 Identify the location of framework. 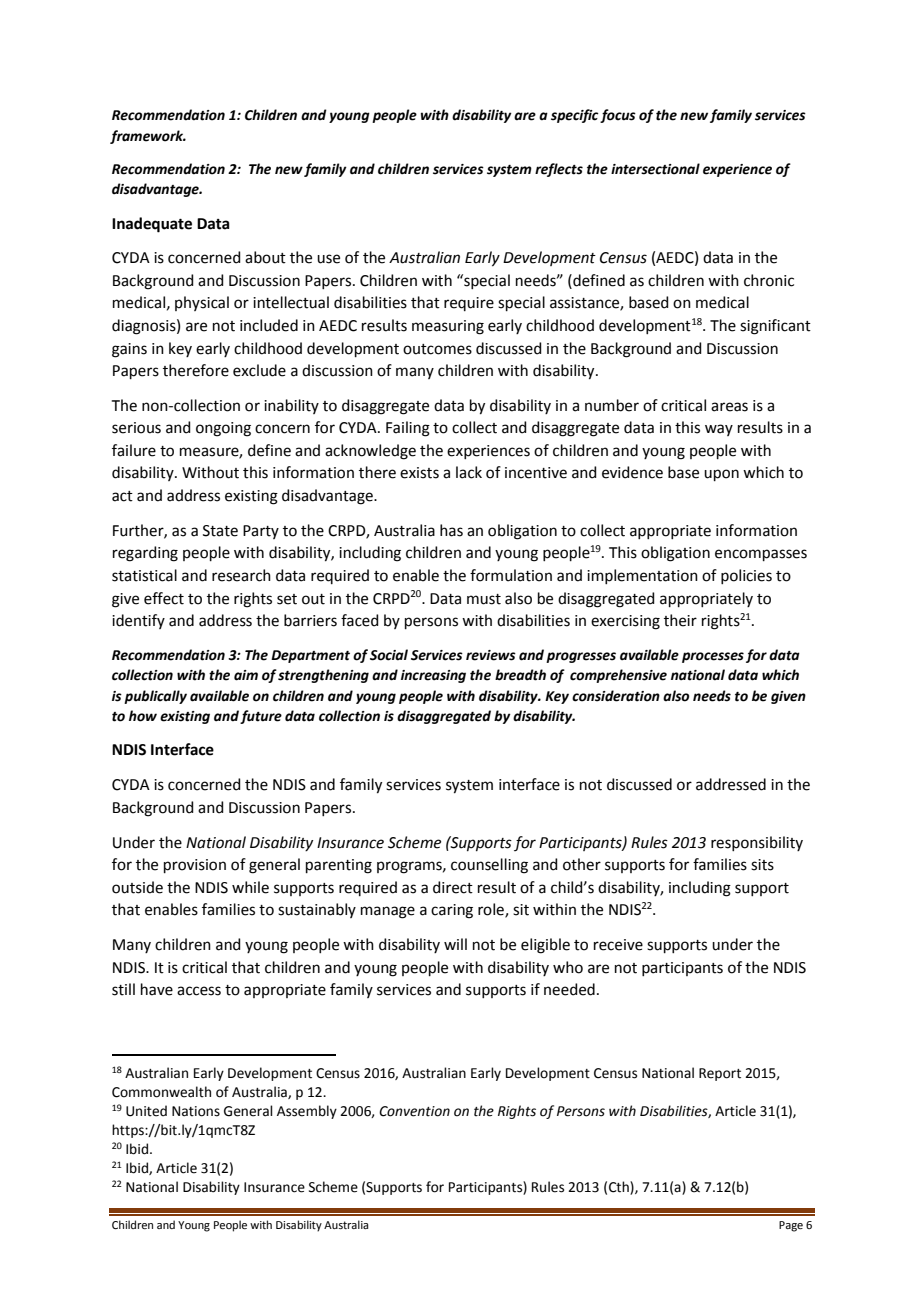
(148, 137).
